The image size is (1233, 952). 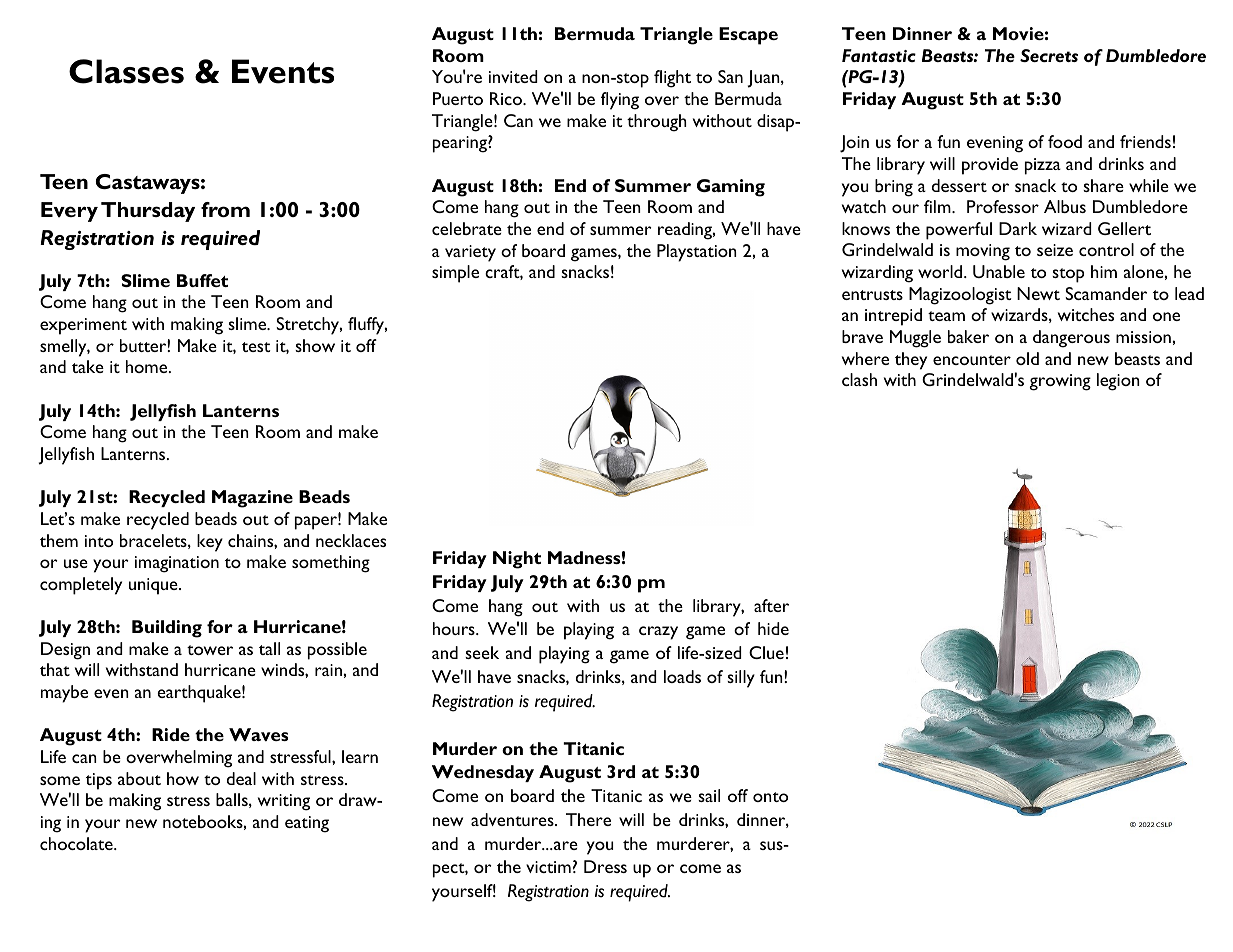 I want to click on after, so click(x=771, y=605).
